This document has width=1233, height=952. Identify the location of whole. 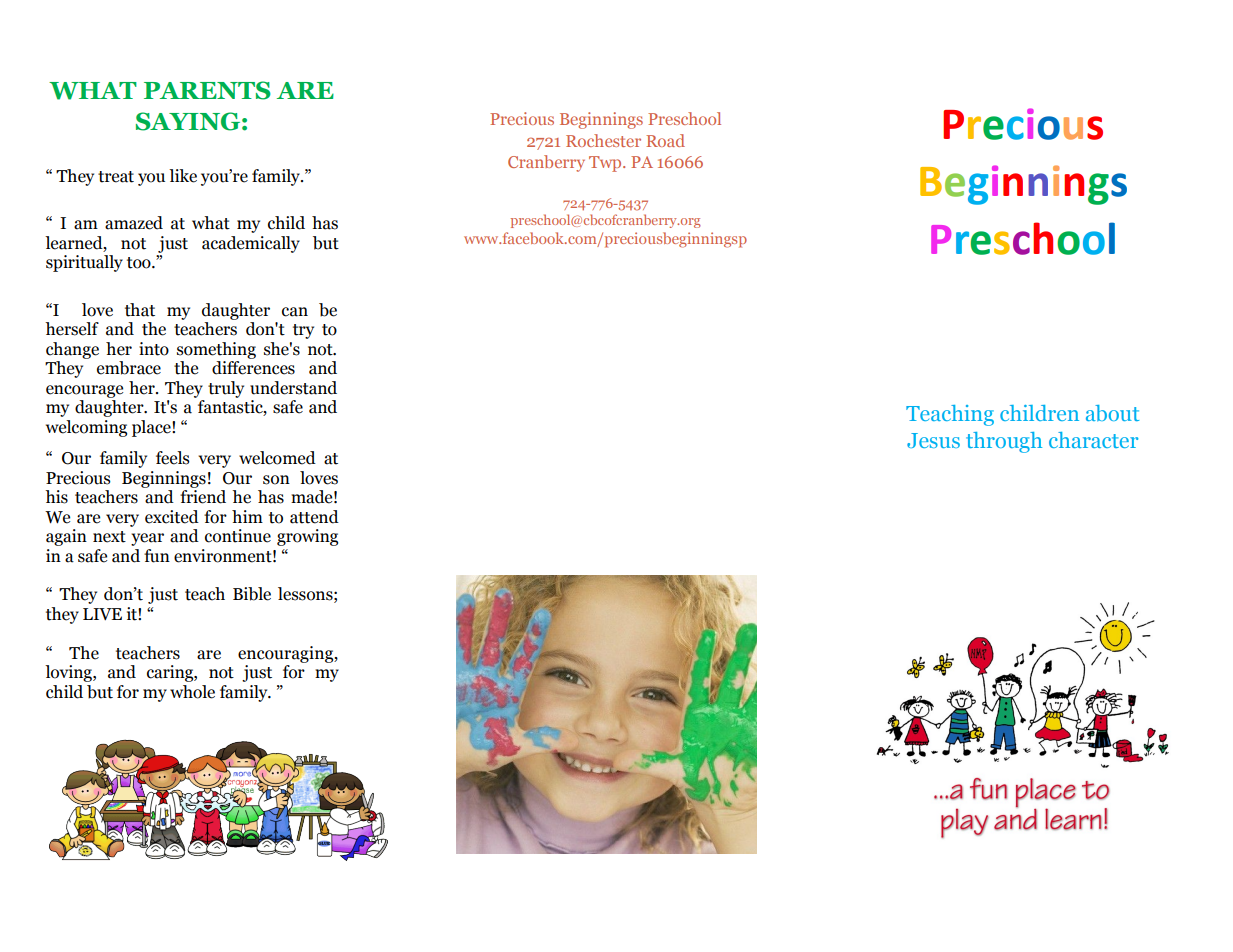
(192, 692).
